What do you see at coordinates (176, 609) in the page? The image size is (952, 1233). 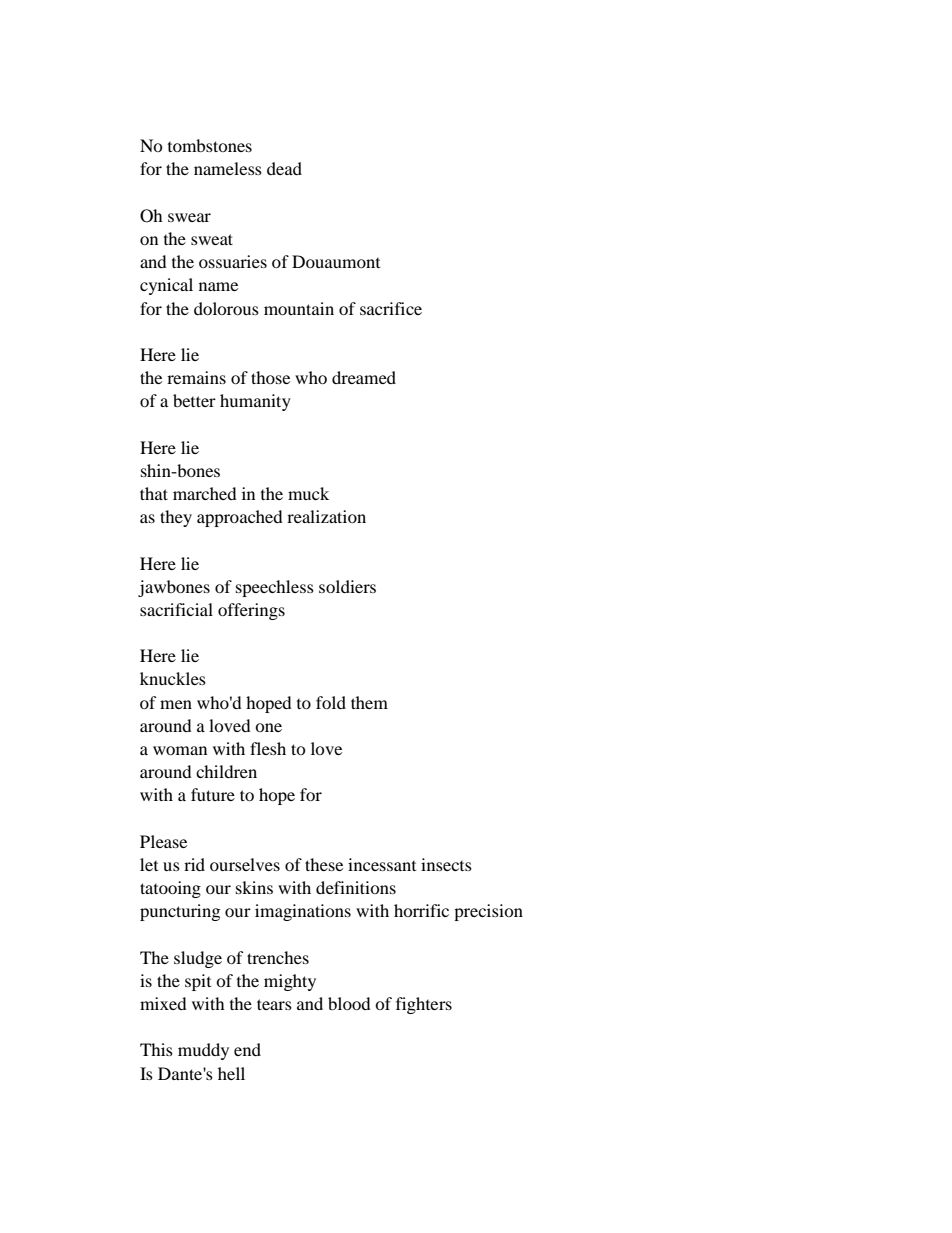 I see `sacrificial` at bounding box center [176, 609].
